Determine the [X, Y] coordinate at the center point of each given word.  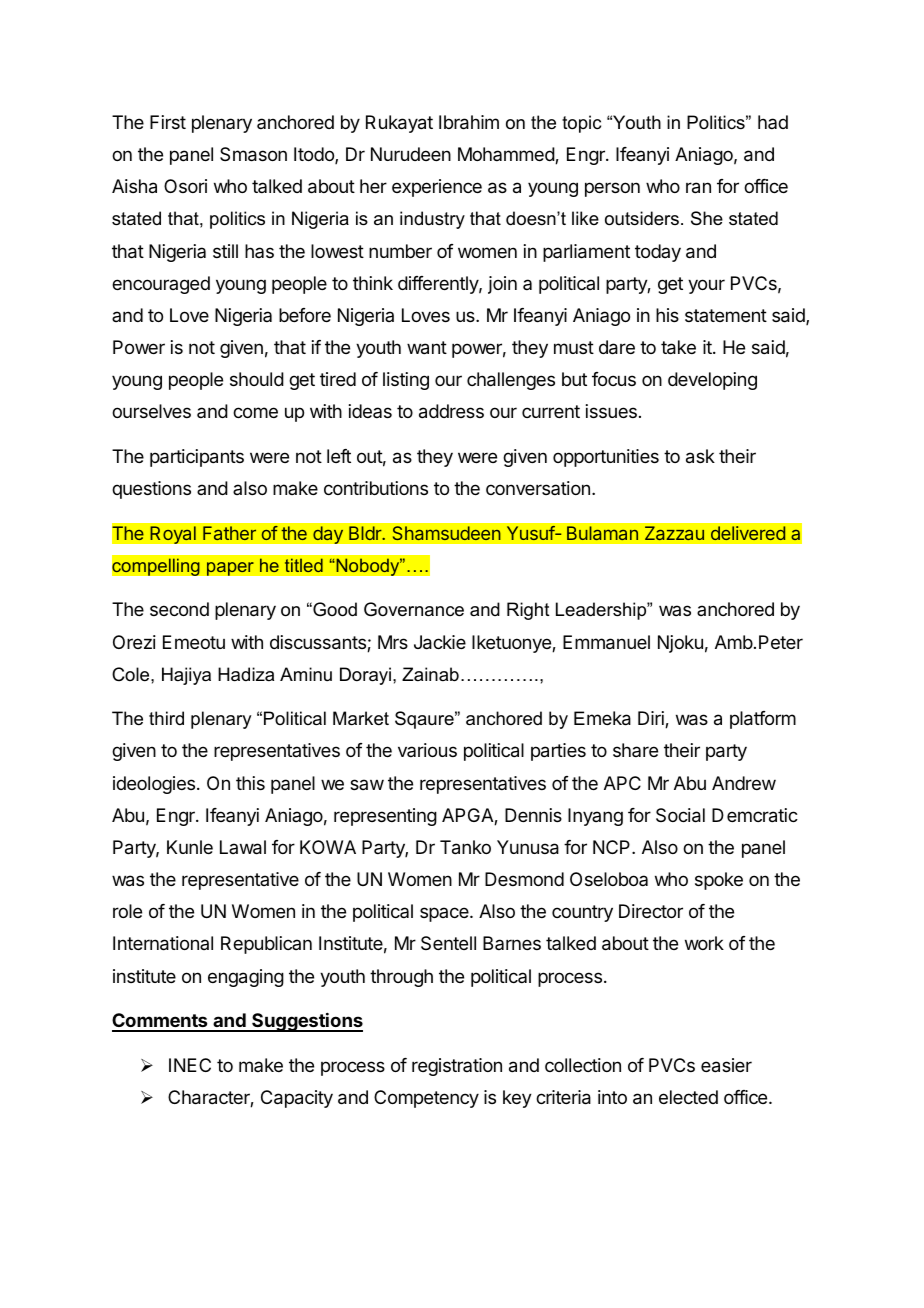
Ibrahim [469, 122]
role [127, 911]
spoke [719, 881]
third [166, 718]
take [678, 347]
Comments [161, 1022]
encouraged [161, 285]
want [427, 348]
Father [230, 533]
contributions [376, 488]
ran [698, 188]
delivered [748, 533]
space [445, 914]
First [168, 122]
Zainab [430, 674]
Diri [652, 719]
